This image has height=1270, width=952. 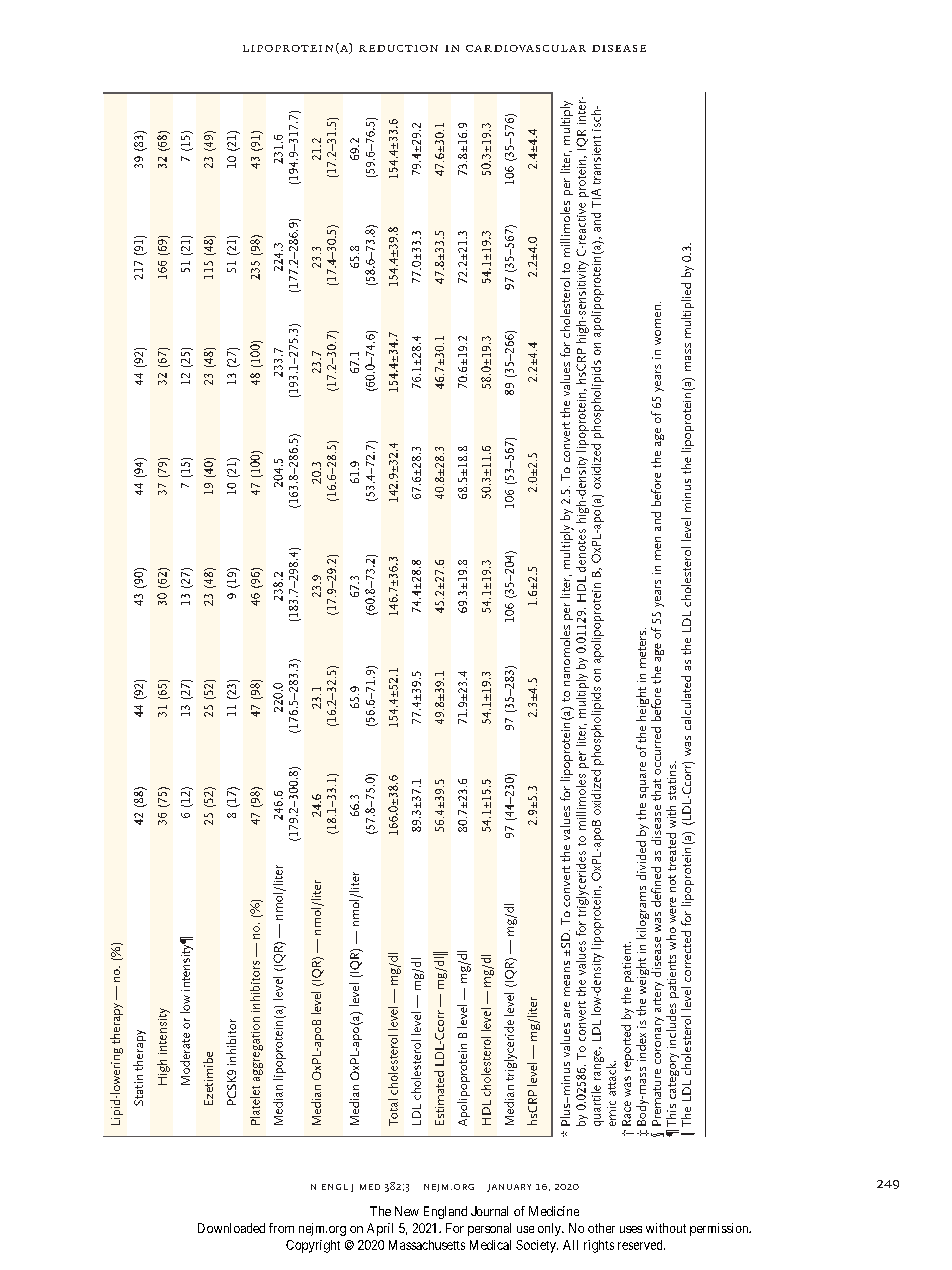 I want to click on Copyright, so click(x=313, y=1246).
